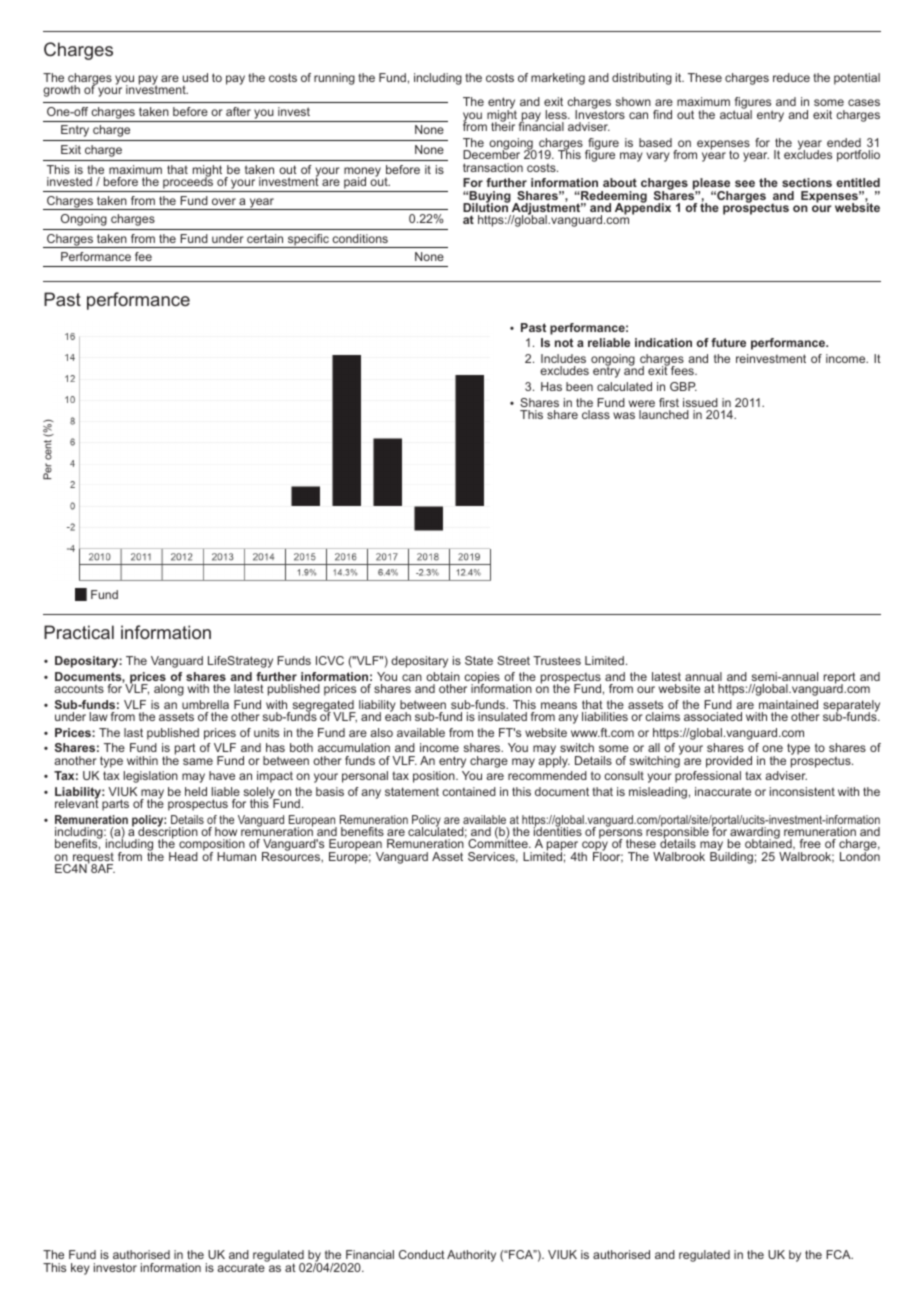 The image size is (924, 1308). I want to click on actual, so click(736, 113).
